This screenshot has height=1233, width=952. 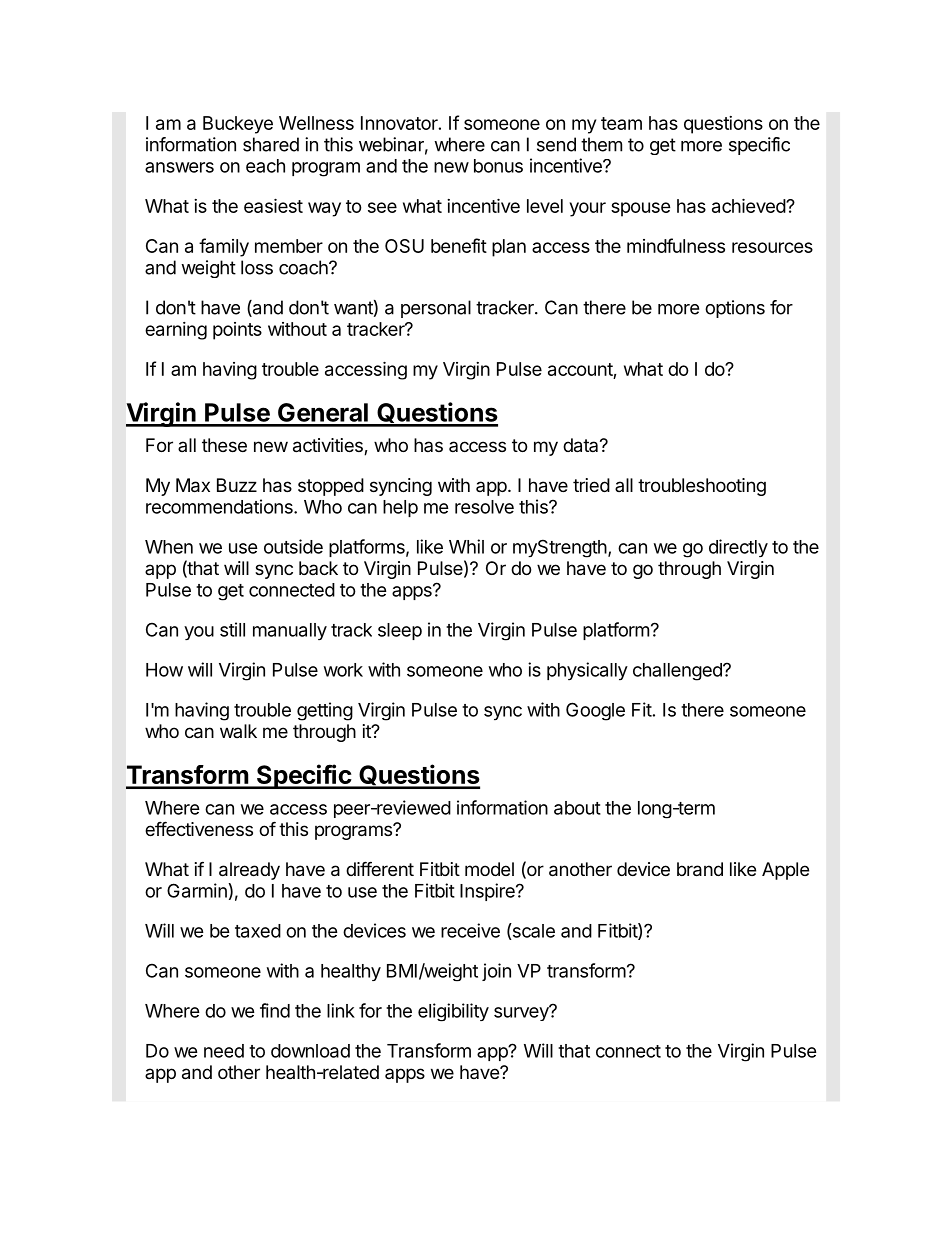 I want to click on find, so click(x=275, y=1010).
